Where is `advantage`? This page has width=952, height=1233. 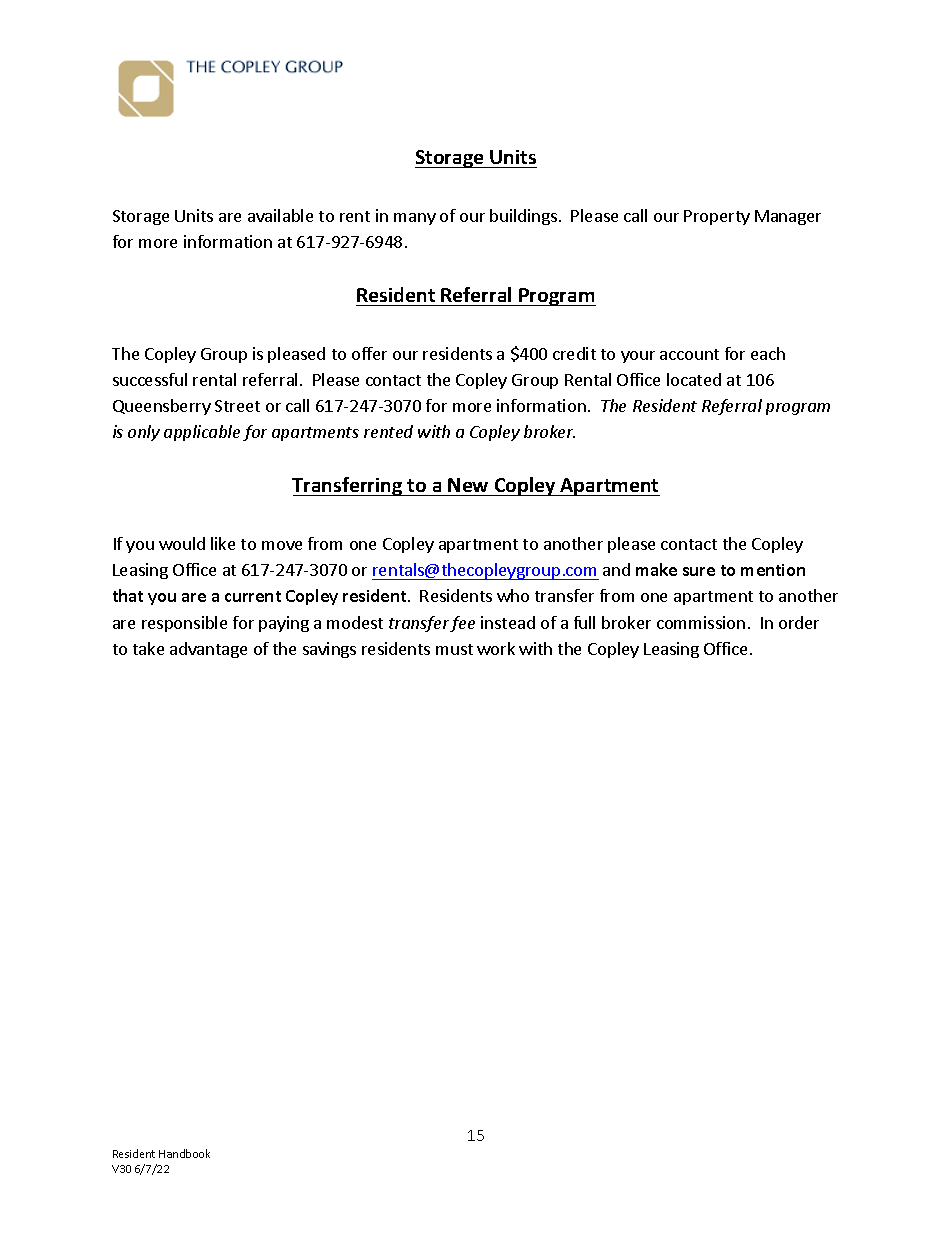 advantage is located at coordinates (208, 650).
